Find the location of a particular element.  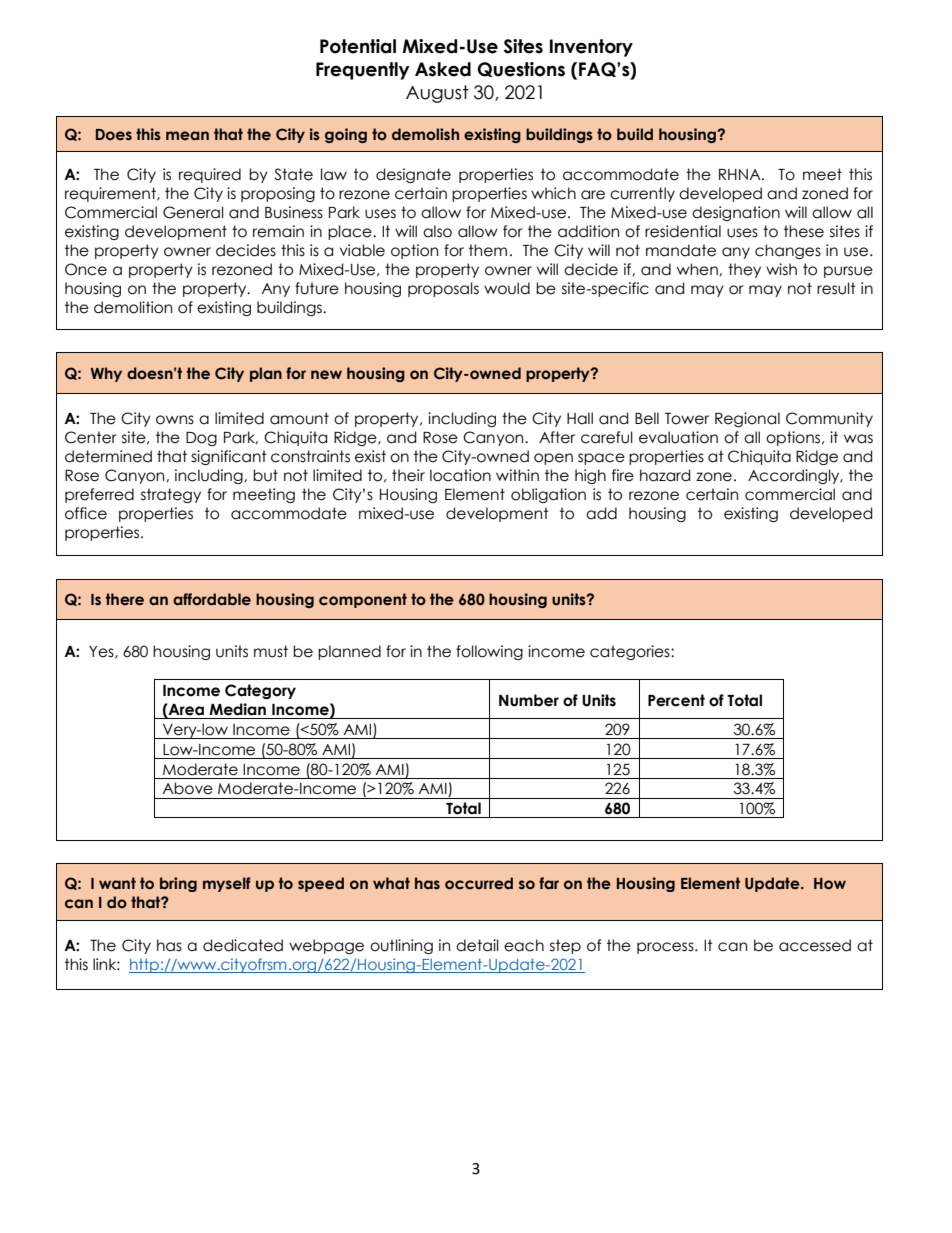

Number is located at coordinates (529, 700).
